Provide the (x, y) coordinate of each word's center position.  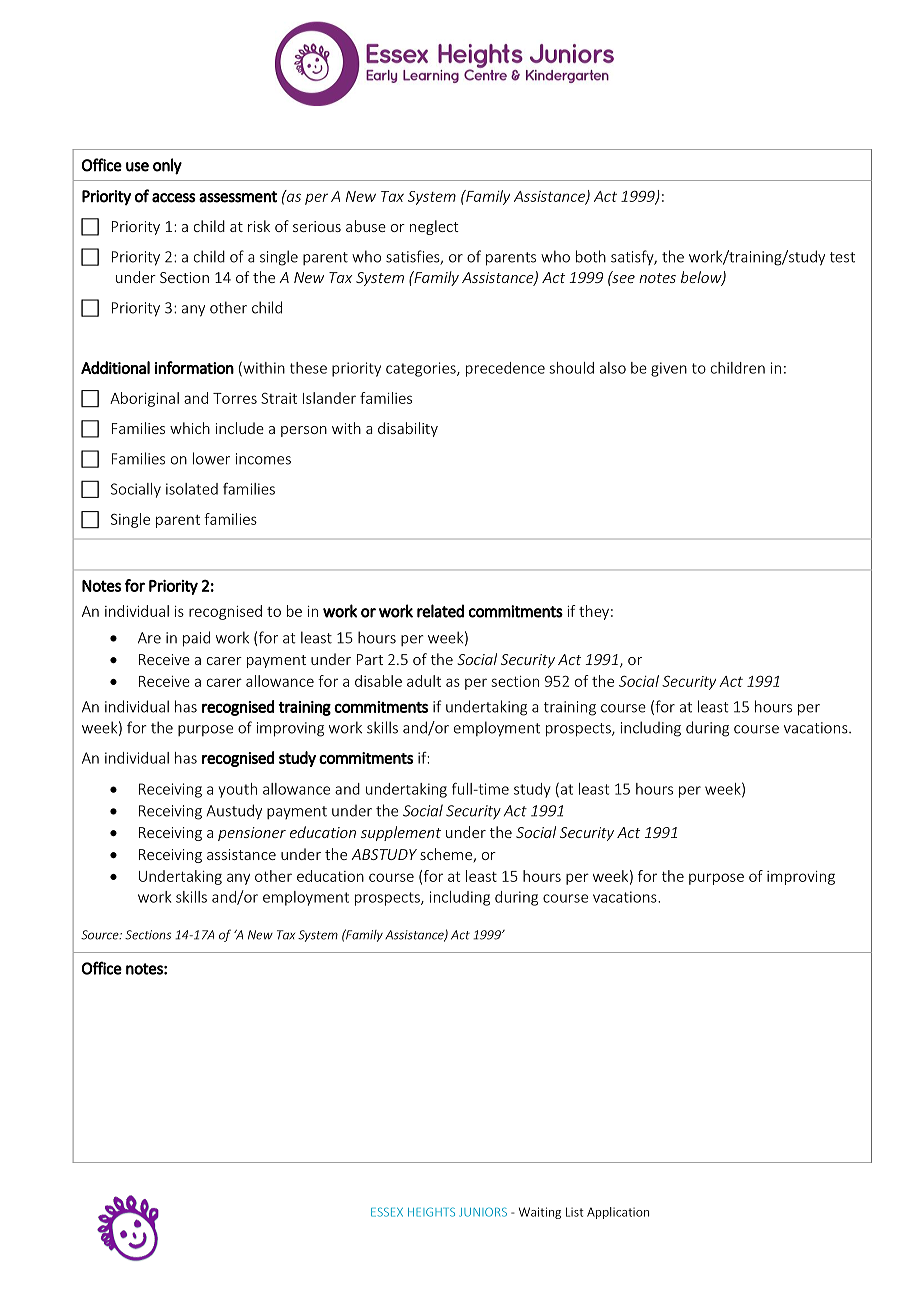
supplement (401, 833)
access (174, 198)
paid (196, 639)
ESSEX (387, 1212)
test (842, 257)
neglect (434, 227)
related (440, 611)
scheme (446, 854)
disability (408, 429)
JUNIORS (483, 1212)
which (190, 428)
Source (101, 935)
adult (424, 681)
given (669, 369)
